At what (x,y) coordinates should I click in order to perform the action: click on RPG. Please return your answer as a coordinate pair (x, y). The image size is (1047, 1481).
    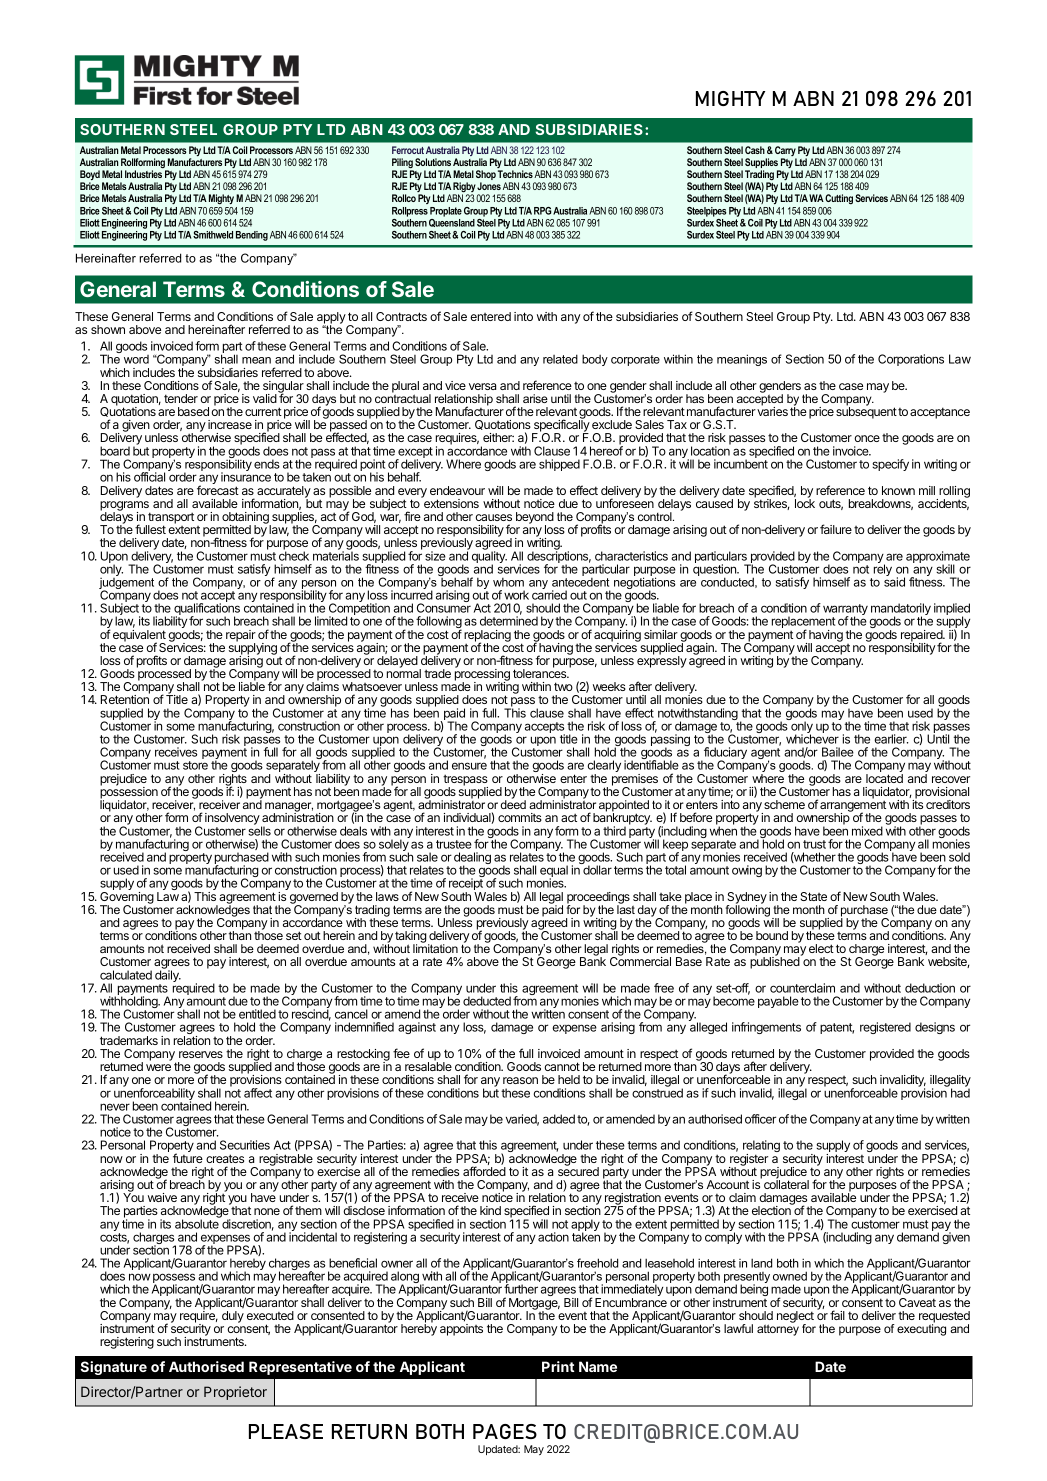
    Looking at the image, I should click on (543, 211).
